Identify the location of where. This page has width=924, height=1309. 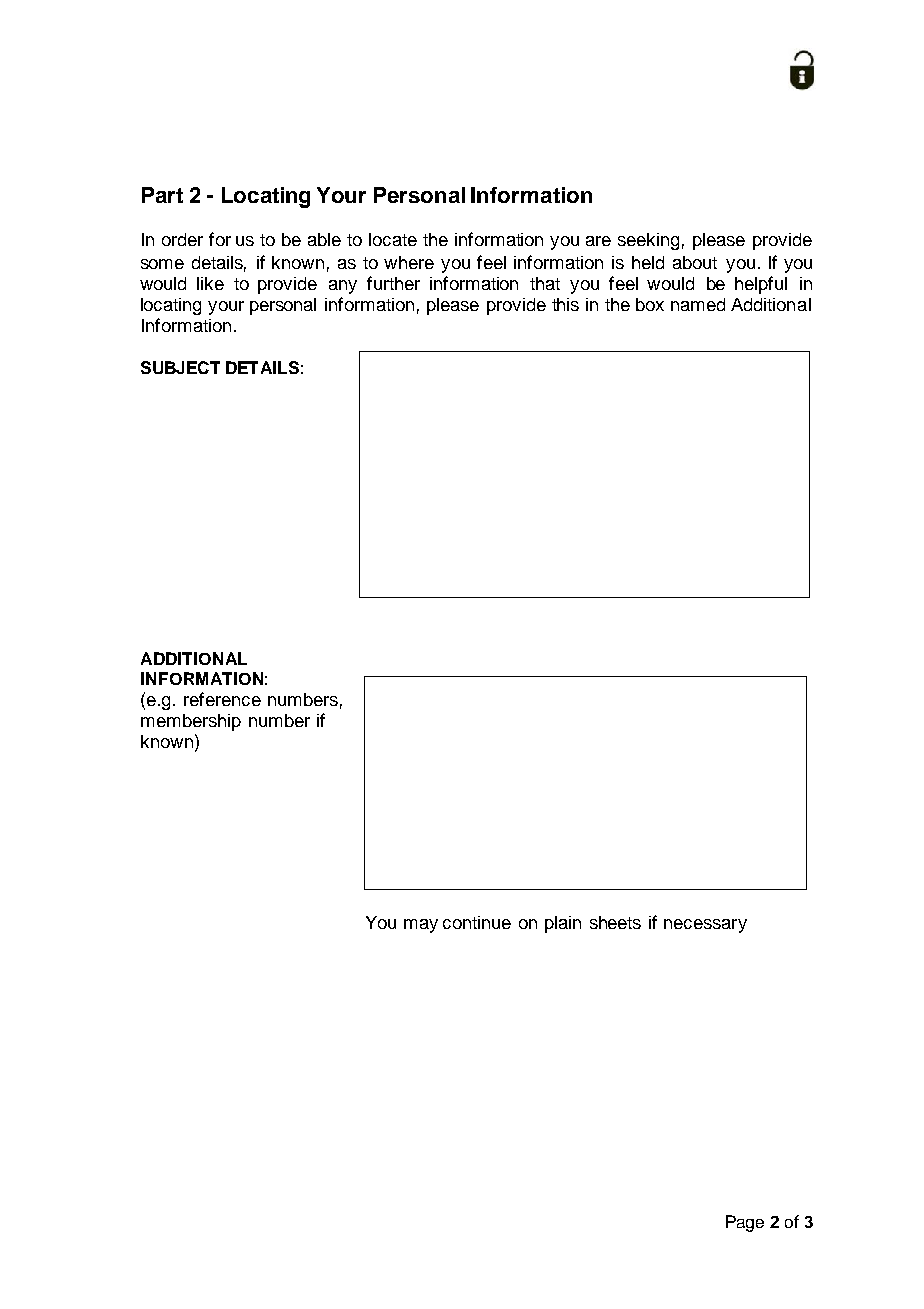
(409, 262).
